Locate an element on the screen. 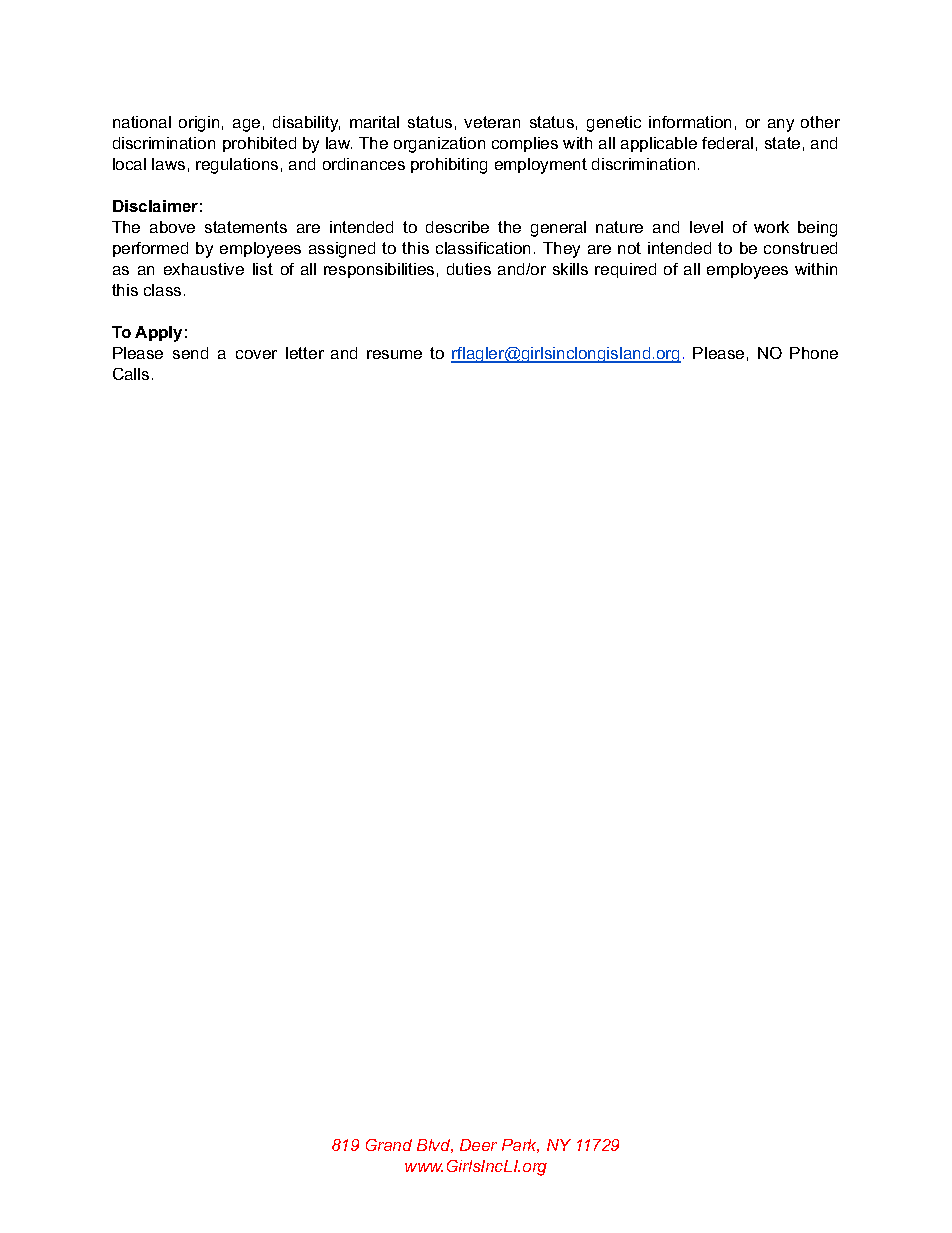 The width and height of the screenshot is (952, 1233). resume is located at coordinates (394, 354).
